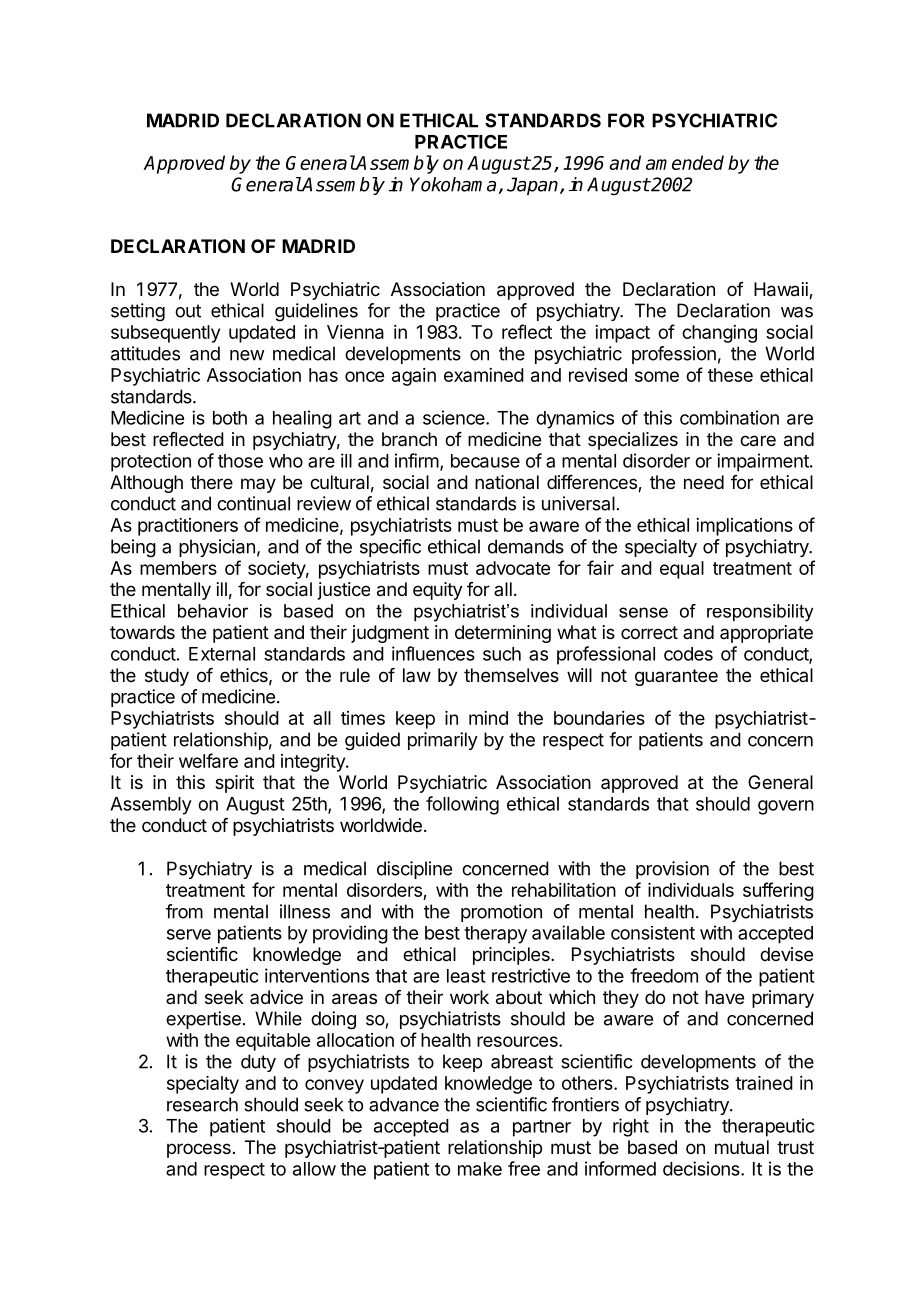 The height and width of the document is (1308, 924). Describe the element at coordinates (742, 1147) in the document. I see `mutual` at that location.
